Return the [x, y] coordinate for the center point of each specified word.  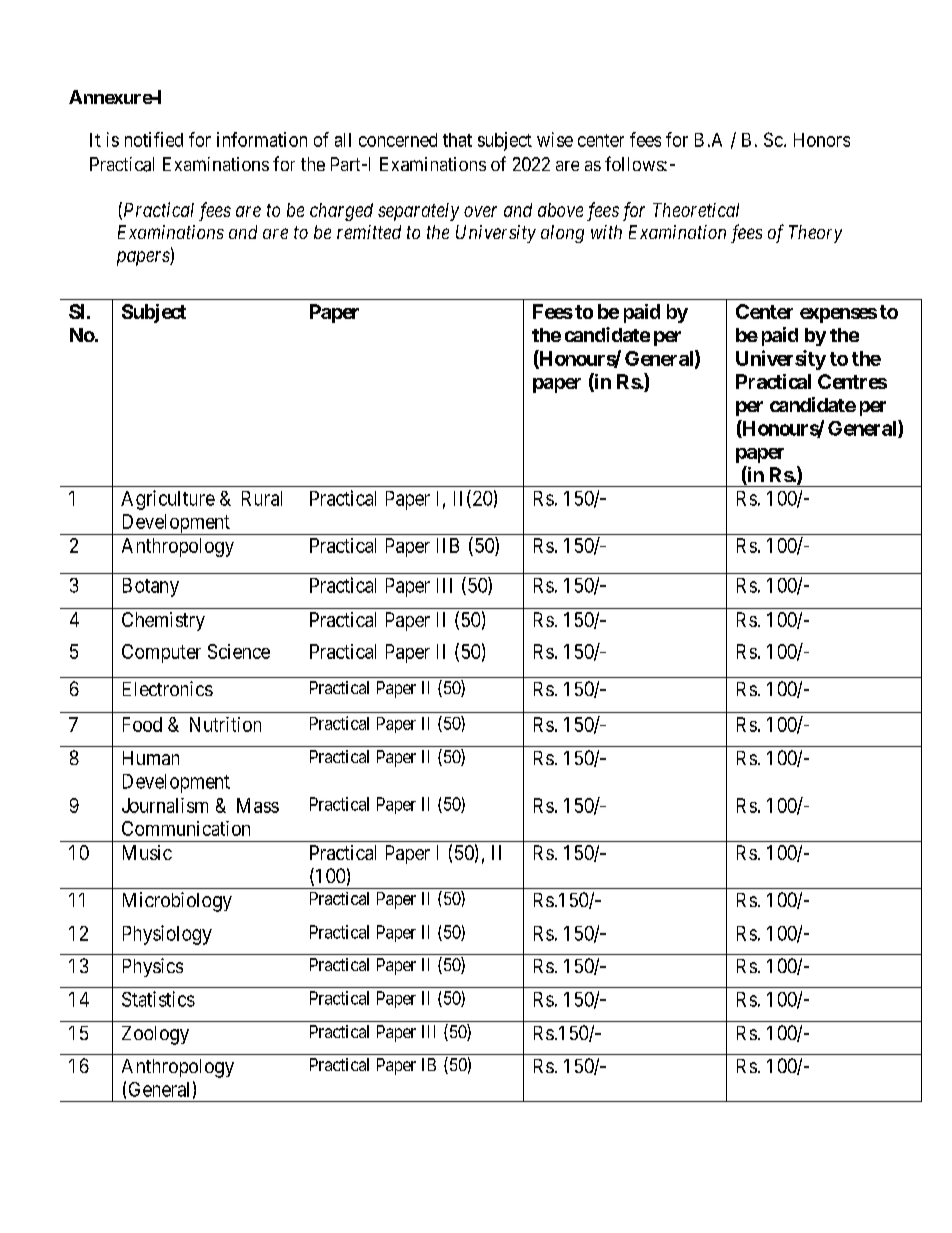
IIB [448, 545]
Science [239, 651]
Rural [262, 498]
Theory [815, 234]
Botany [151, 587]
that [457, 140]
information [262, 139]
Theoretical [696, 210]
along [562, 234]
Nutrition [225, 724]
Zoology [155, 1035]
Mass [258, 805]
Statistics [158, 999]
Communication [186, 828]
